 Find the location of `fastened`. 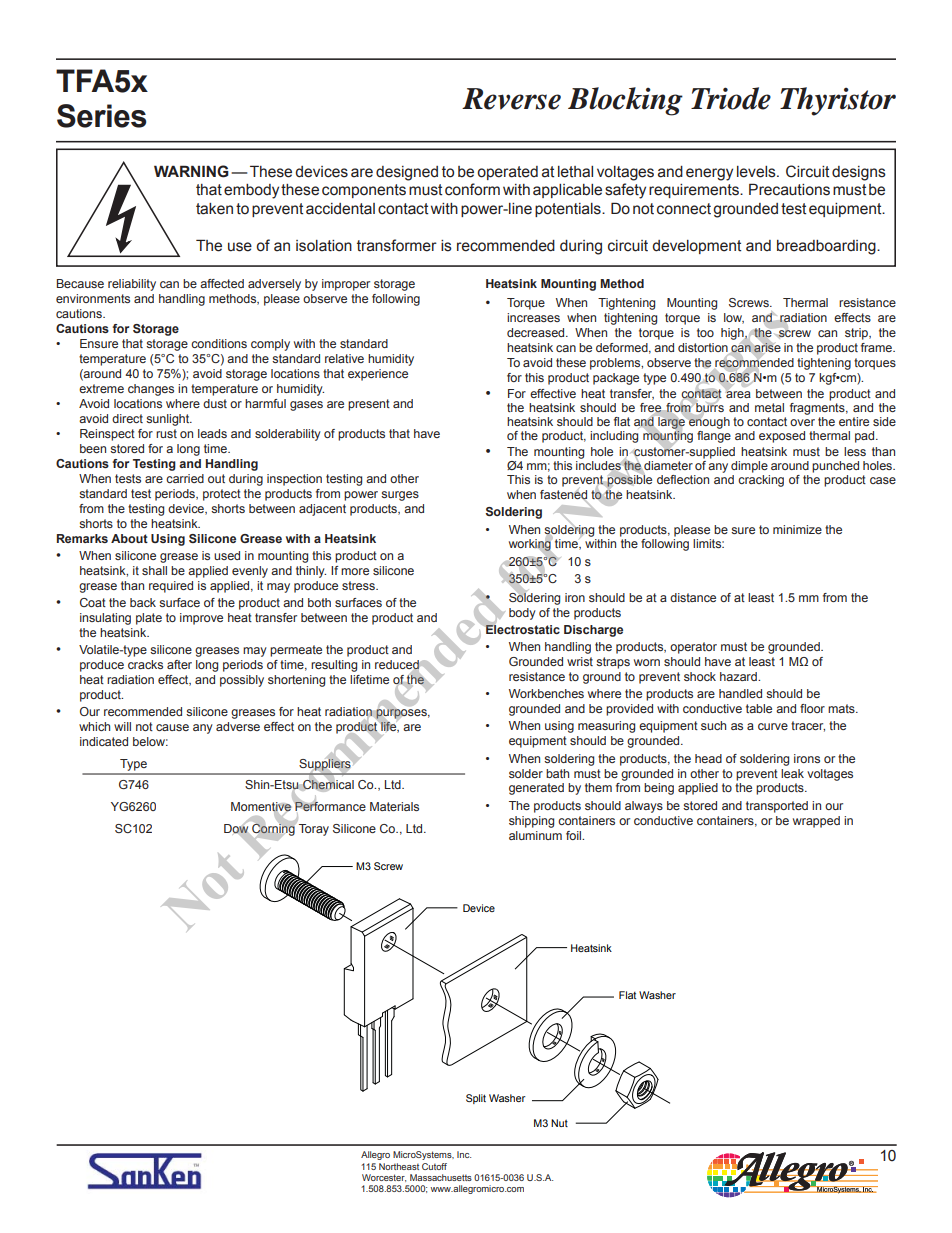

fastened is located at coordinates (563, 495).
